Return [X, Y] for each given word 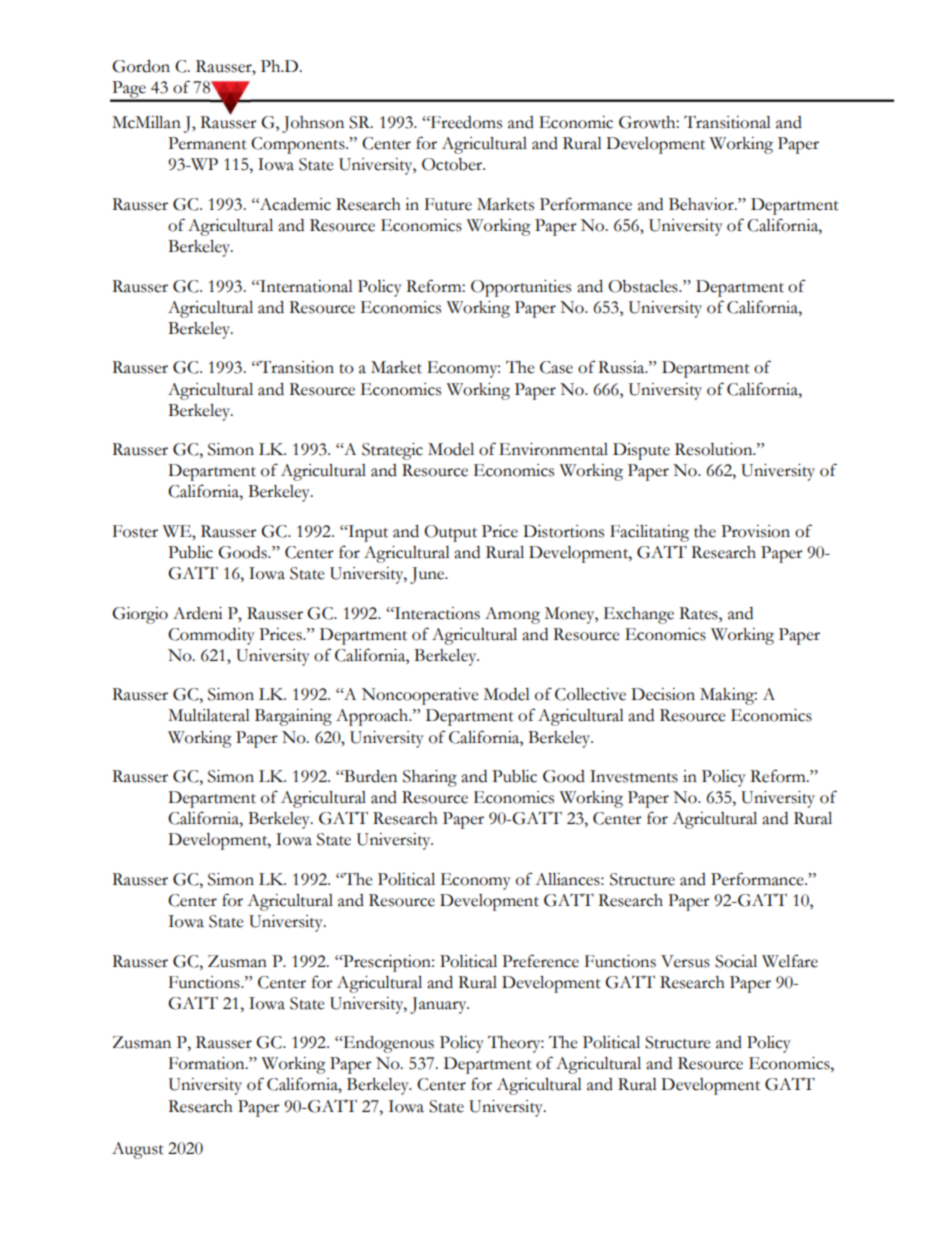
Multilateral [209, 715]
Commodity [211, 636]
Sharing [430, 778]
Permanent [207, 143]
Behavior [702, 204]
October [453, 164]
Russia [622, 367]
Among [512, 615]
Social [736, 961]
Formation [208, 1063]
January [439, 1005]
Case [556, 367]
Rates [699, 613]
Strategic [392, 451]
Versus [685, 961]
